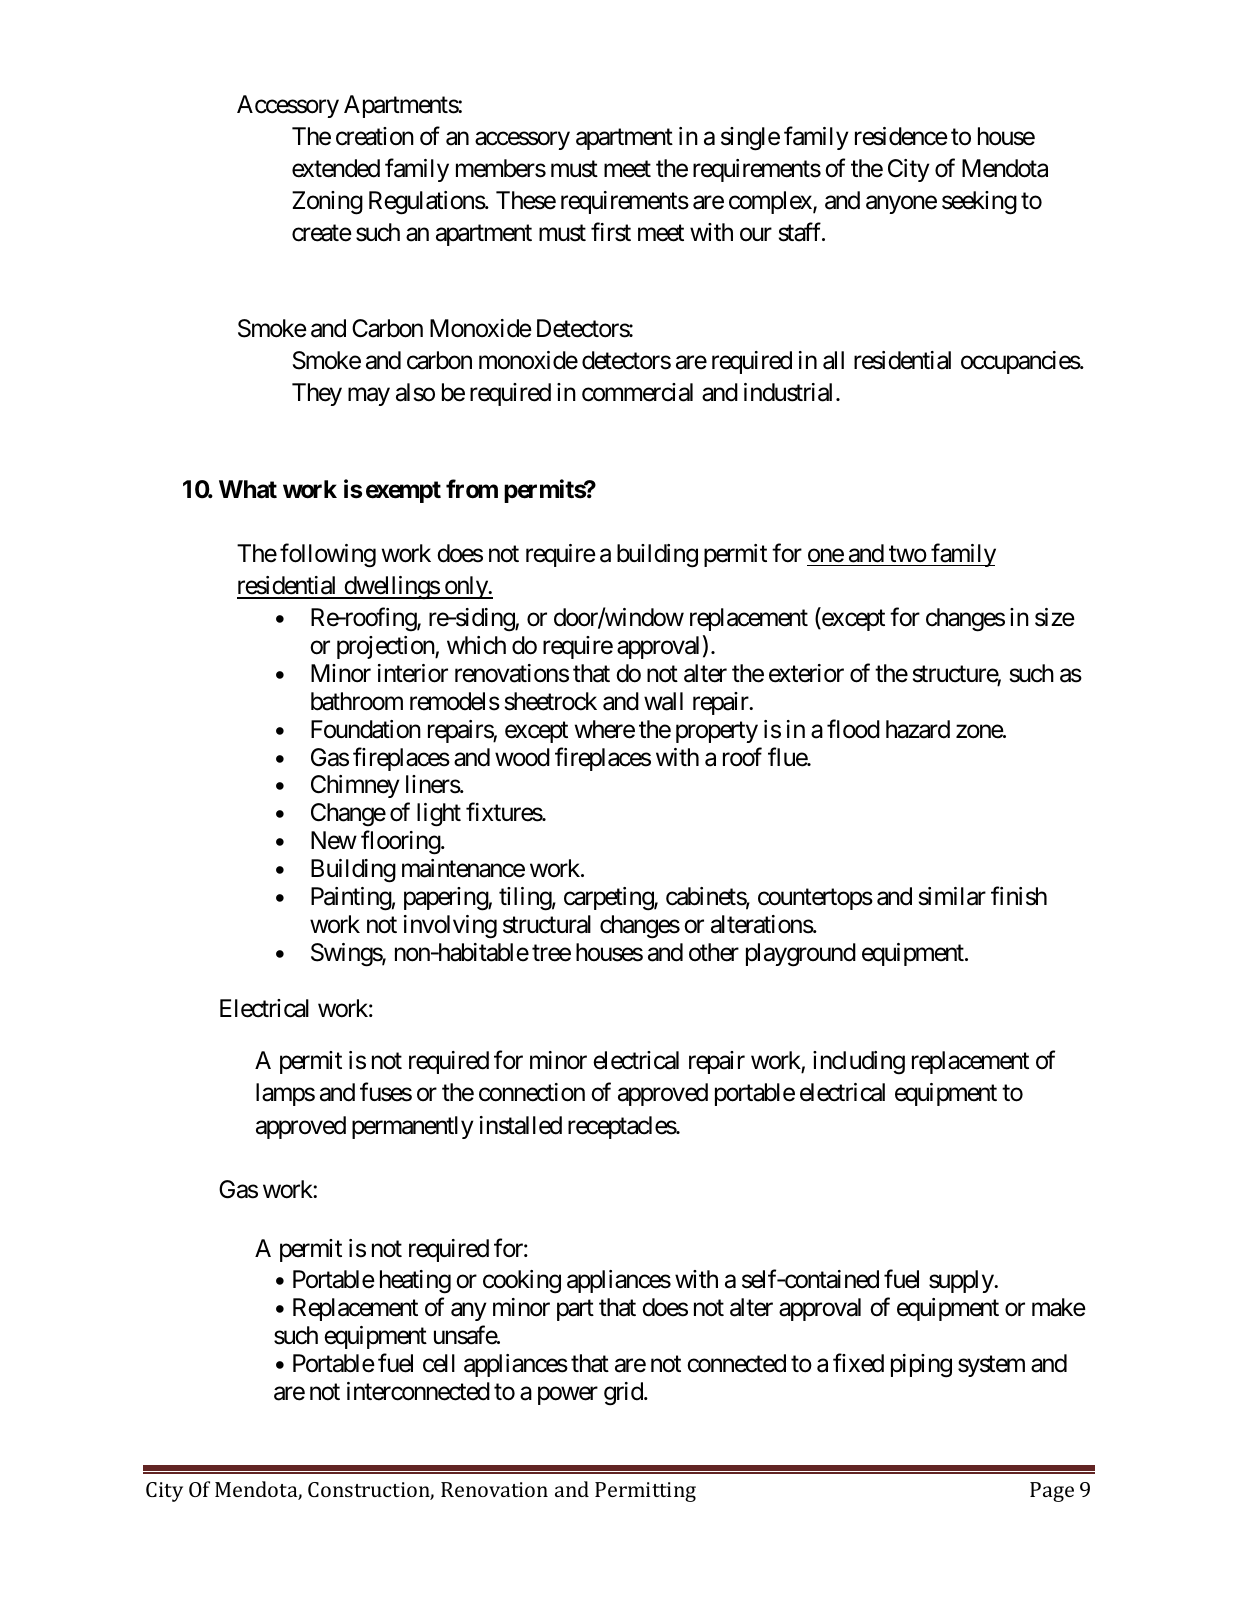 The height and width of the screenshot is (1602, 1238). I want to click on wall, so click(663, 701).
